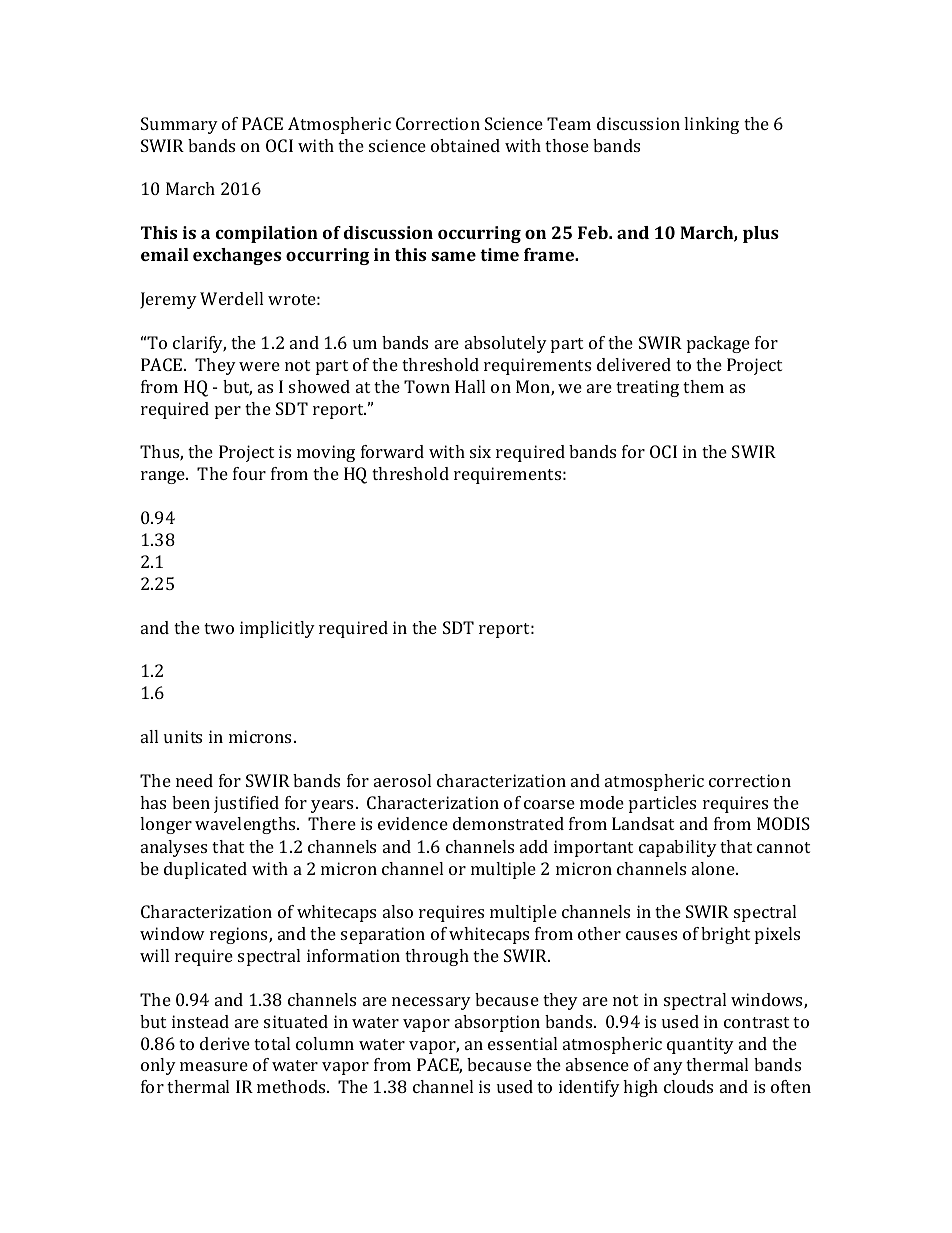 The width and height of the screenshot is (952, 1233). Describe the element at coordinates (402, 780) in the screenshot. I see `aerosol` at that location.
